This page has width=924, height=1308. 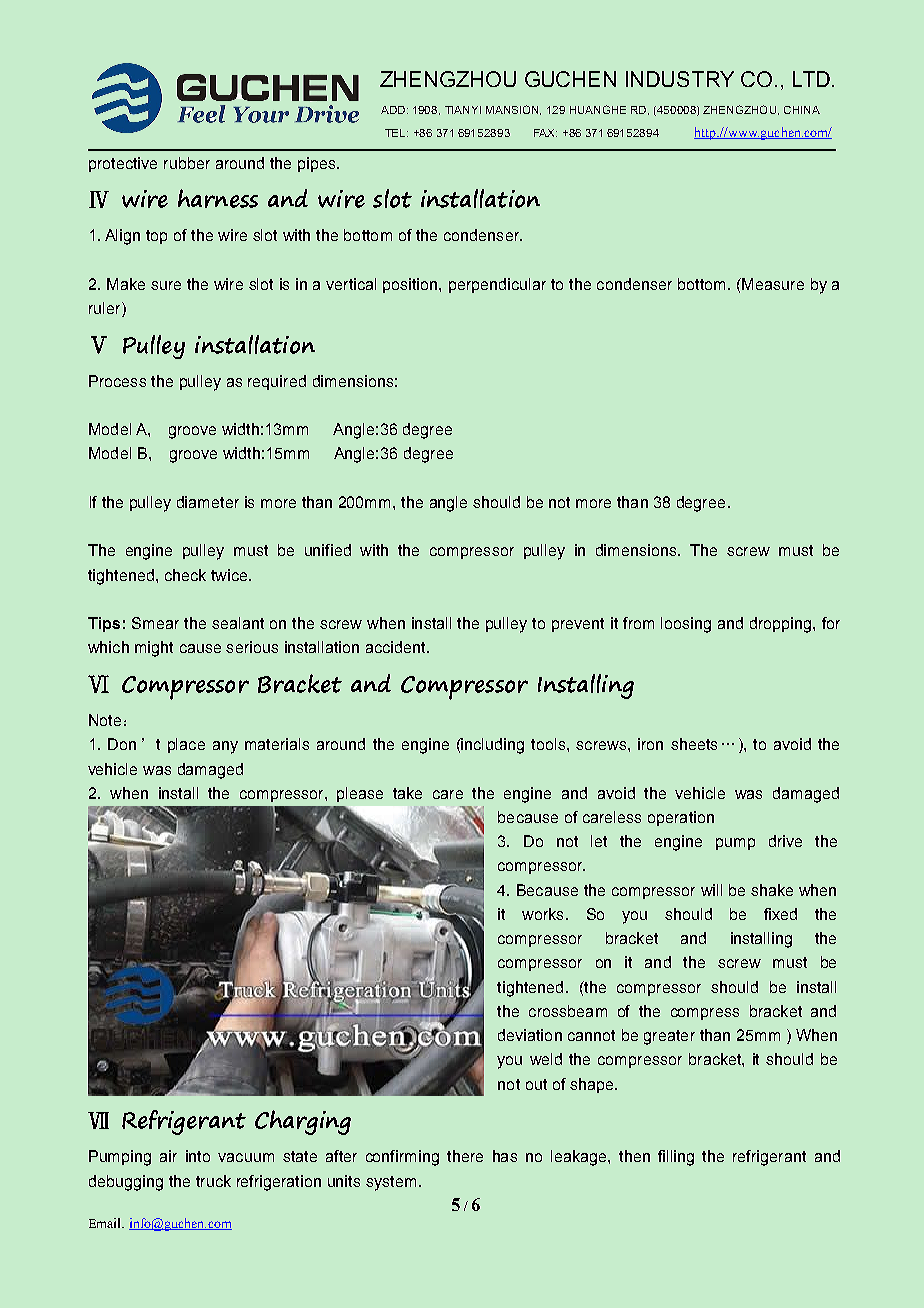 What do you see at coordinates (513, 110) in the page?
I see `MANSION` at bounding box center [513, 110].
